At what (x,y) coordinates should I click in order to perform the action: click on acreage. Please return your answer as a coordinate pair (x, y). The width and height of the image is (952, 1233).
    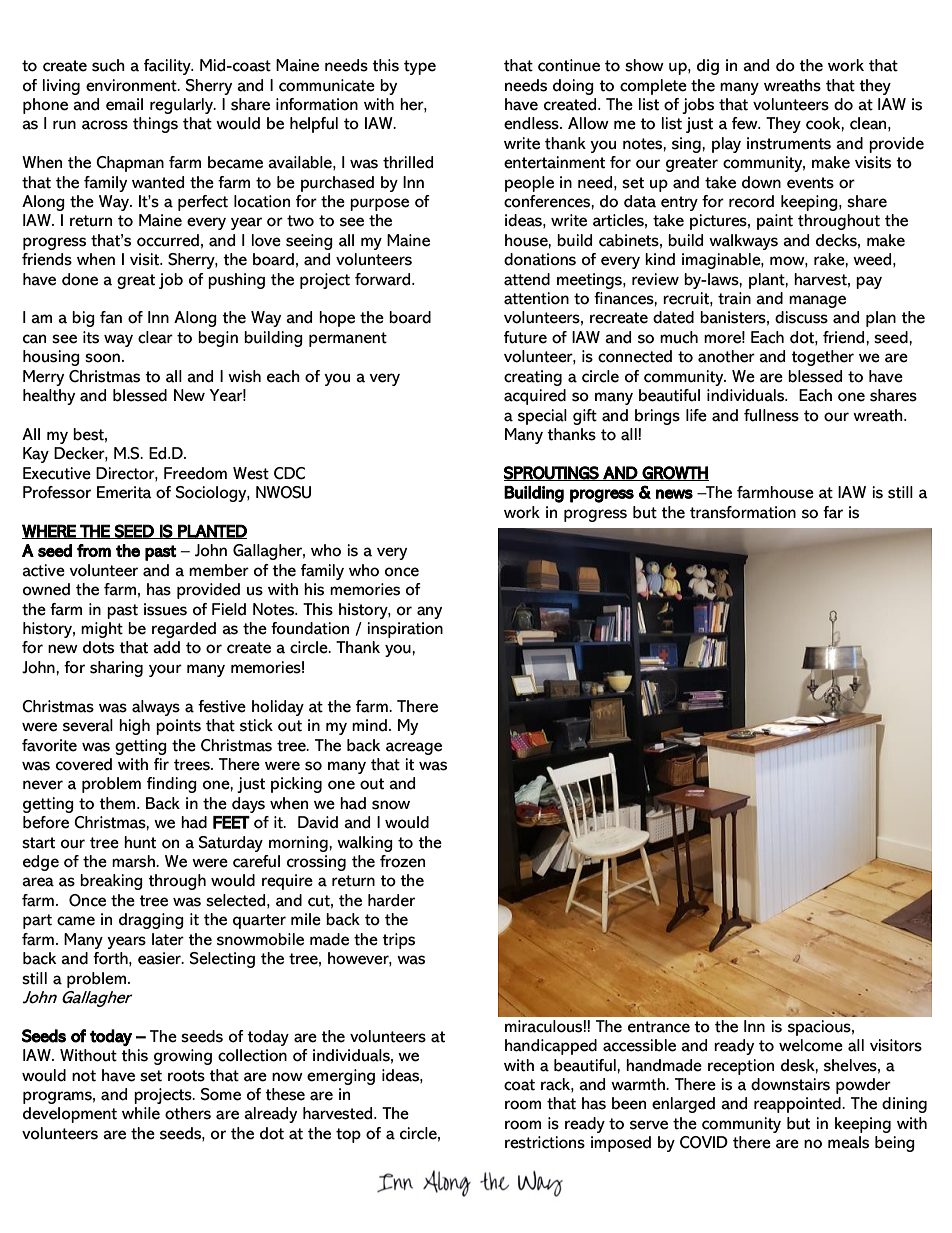
    Looking at the image, I should click on (414, 748).
